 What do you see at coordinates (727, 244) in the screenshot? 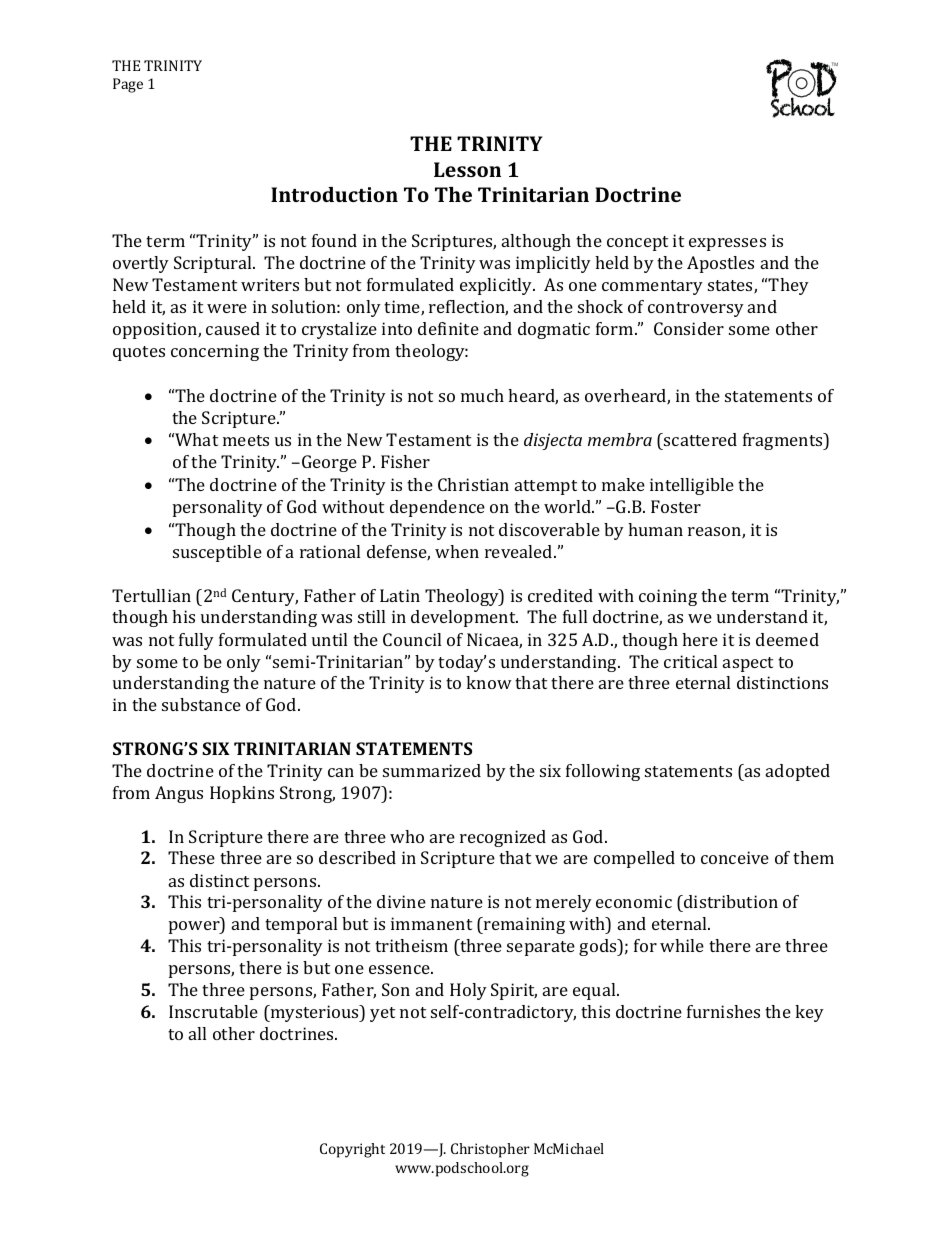
I see `expresses` at bounding box center [727, 244].
